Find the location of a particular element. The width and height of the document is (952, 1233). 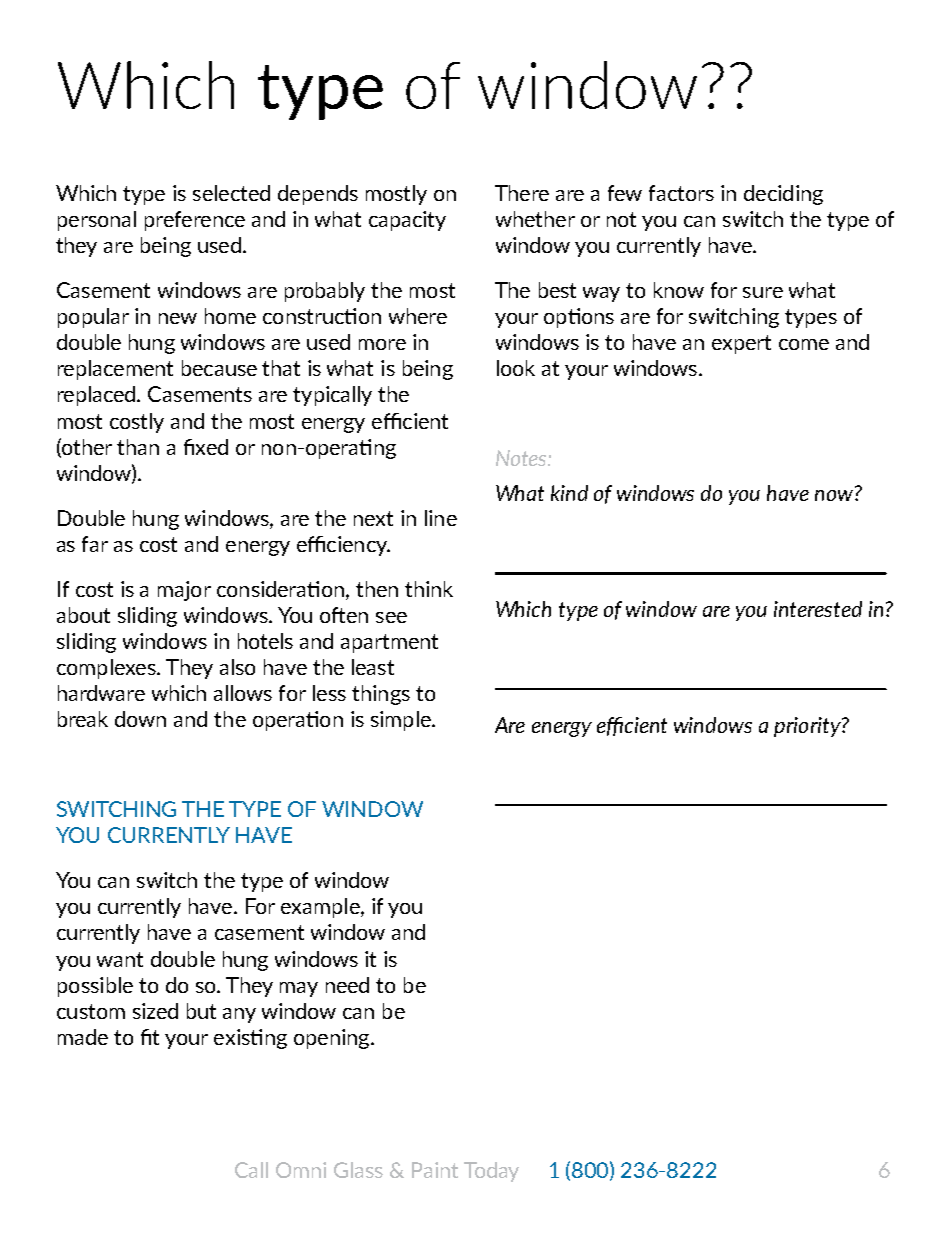

factors is located at coordinates (681, 193).
